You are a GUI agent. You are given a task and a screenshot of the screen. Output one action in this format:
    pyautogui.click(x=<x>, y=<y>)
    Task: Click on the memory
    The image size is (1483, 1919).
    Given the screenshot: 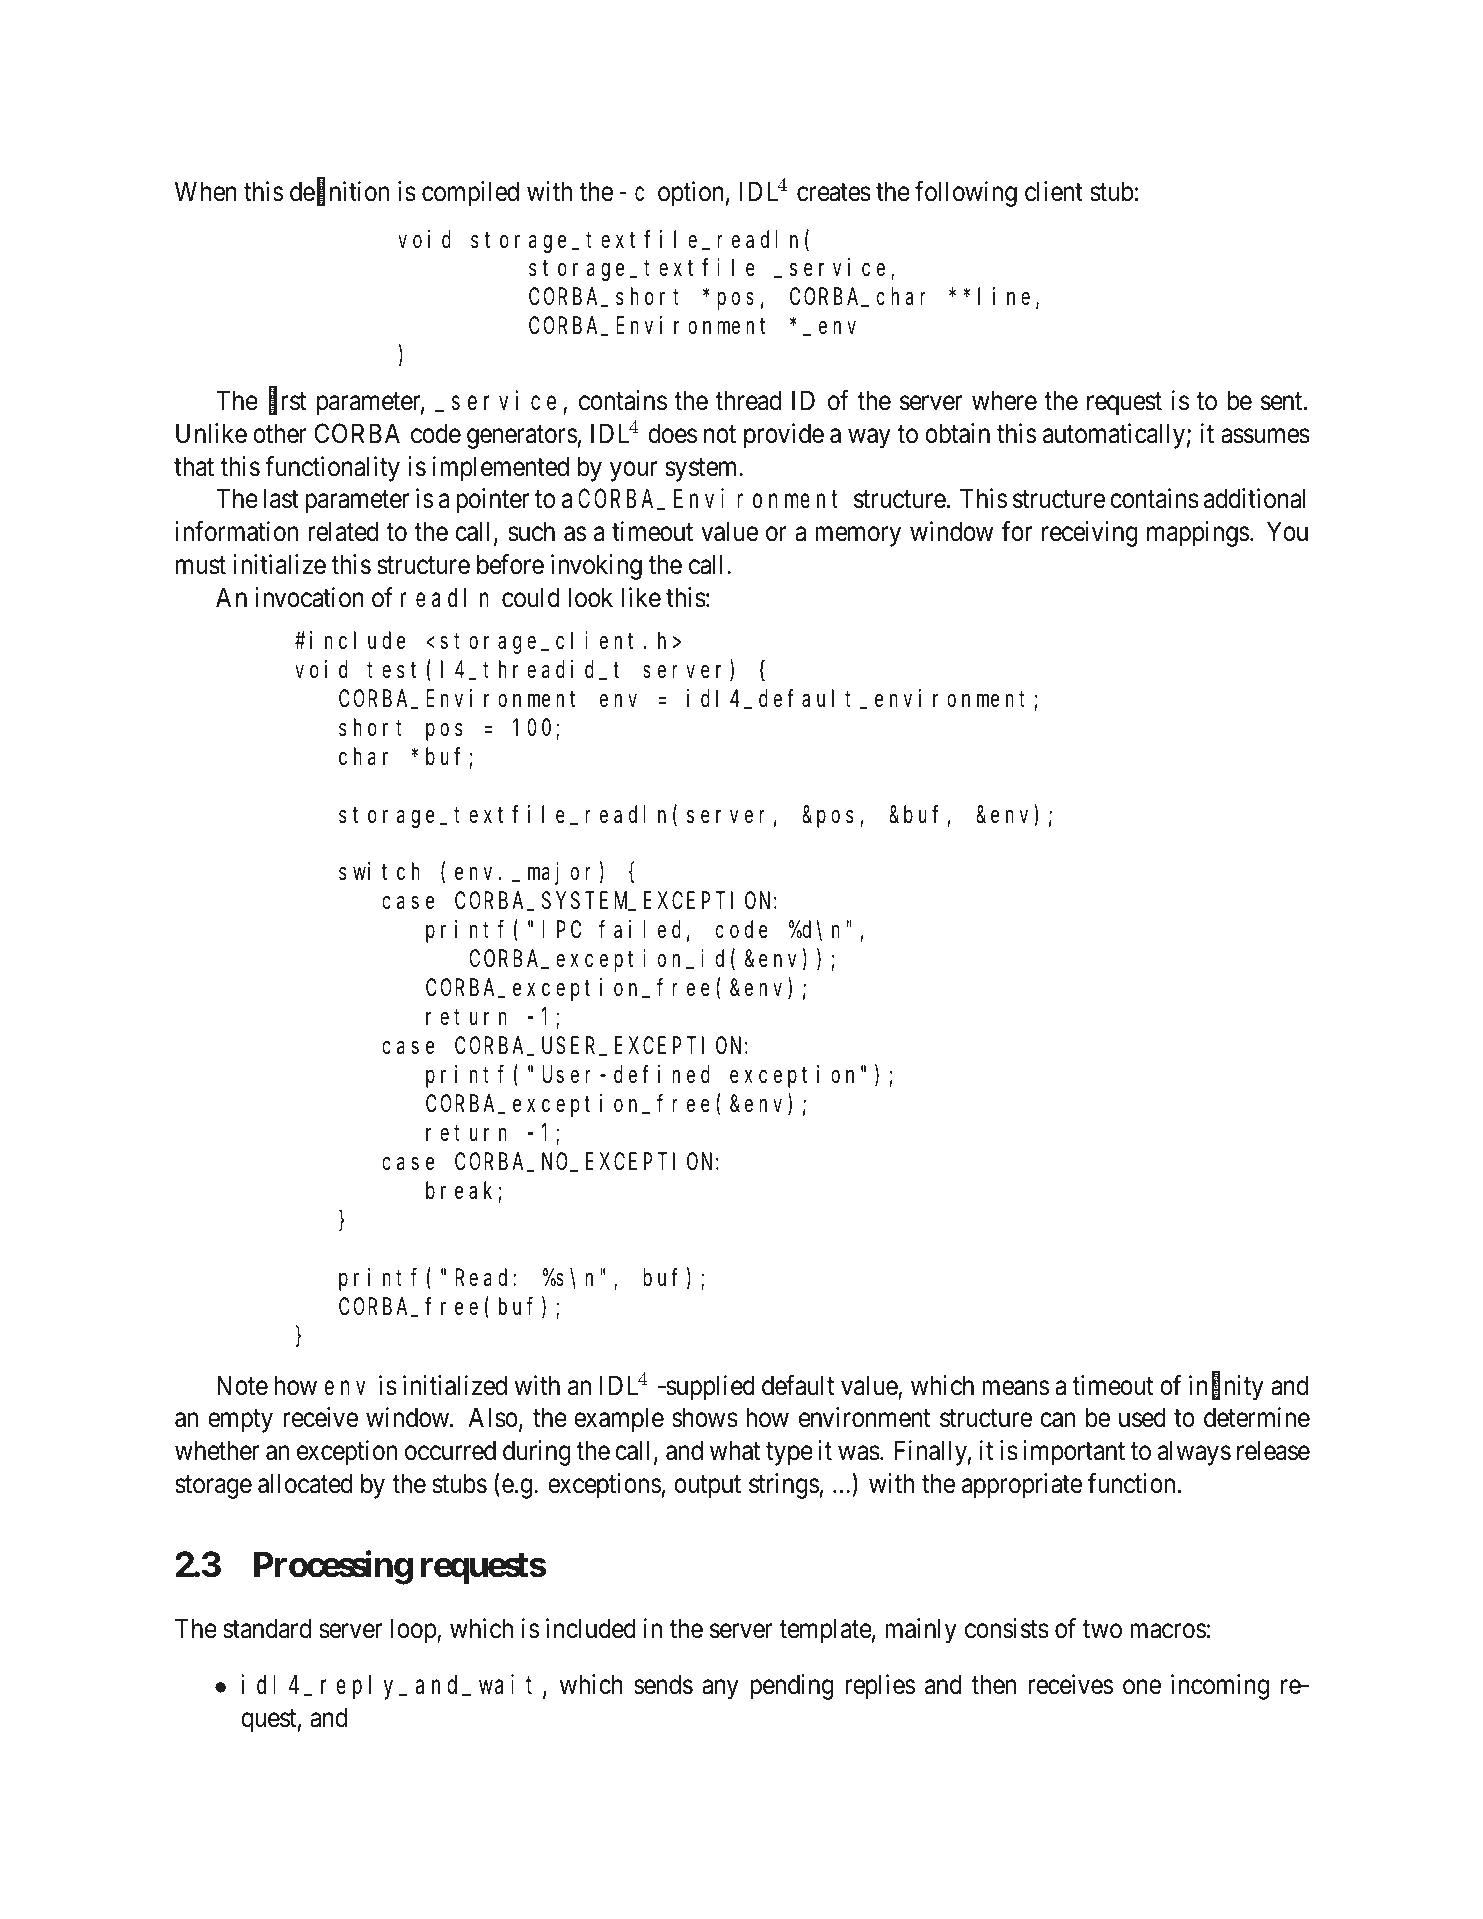 What is the action you would take?
    pyautogui.click(x=858, y=537)
